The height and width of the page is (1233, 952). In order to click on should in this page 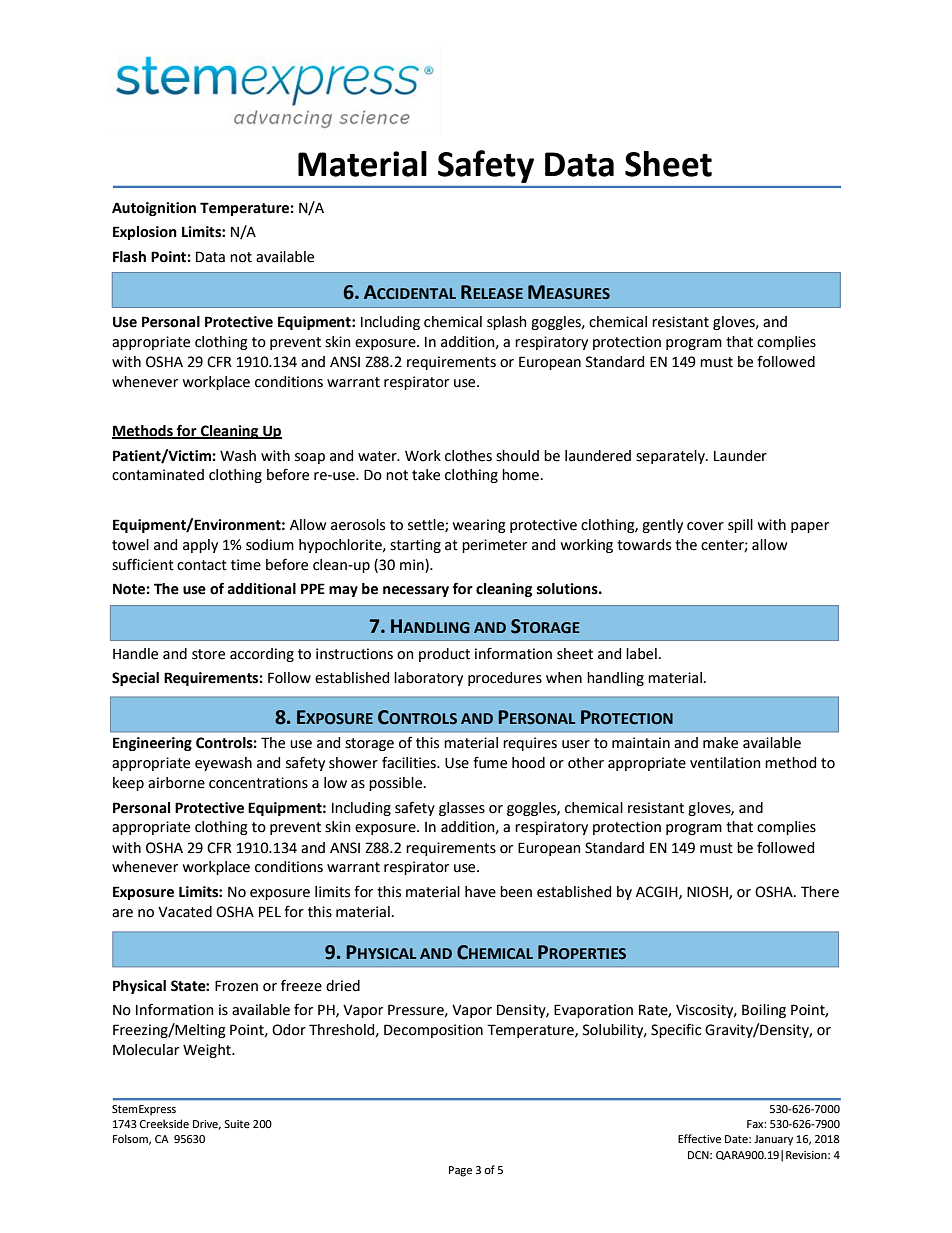, I will do `click(517, 456)`.
